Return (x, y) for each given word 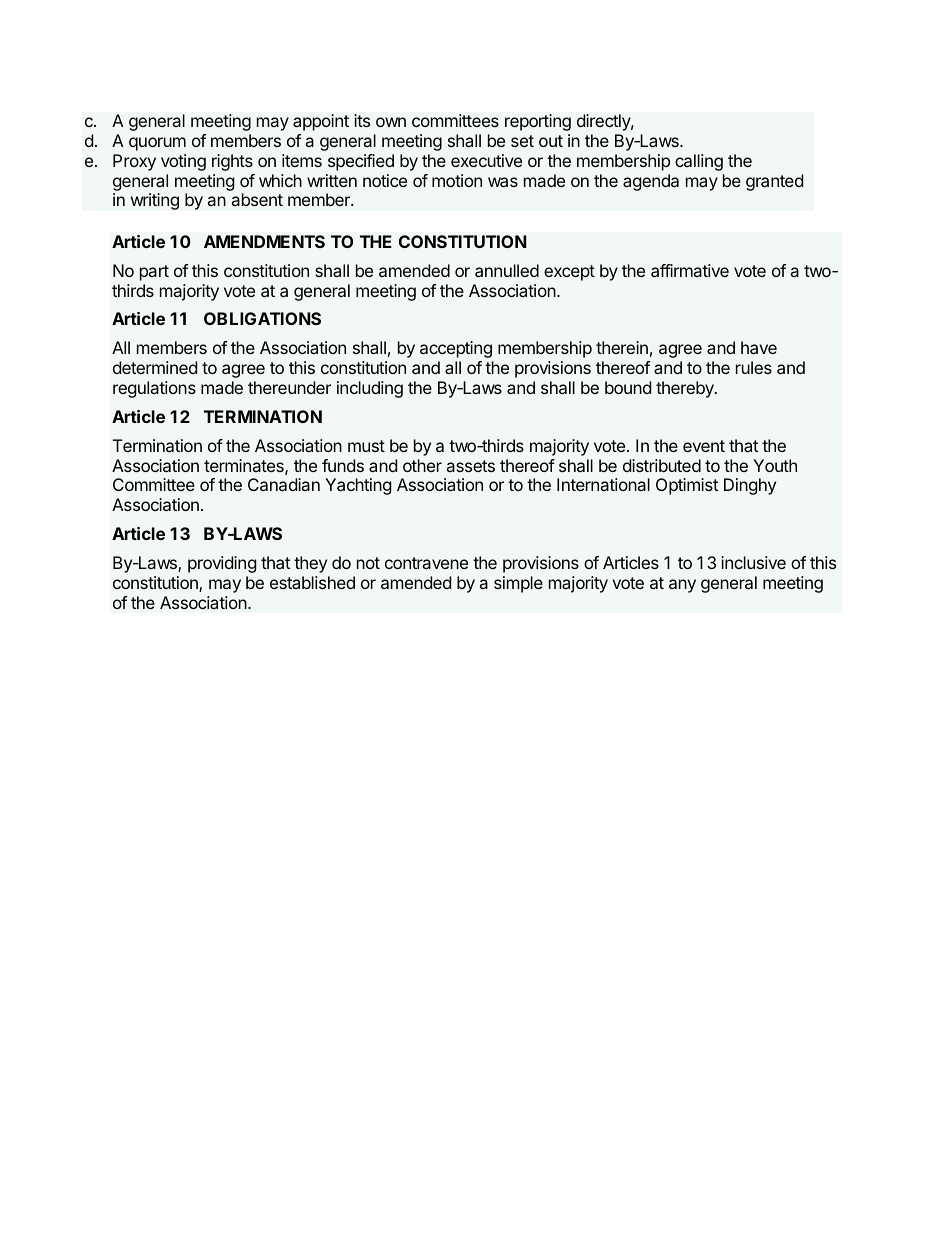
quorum (157, 144)
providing (222, 564)
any (682, 586)
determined (155, 367)
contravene (426, 563)
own (391, 122)
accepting (456, 349)
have (759, 347)
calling (699, 162)
